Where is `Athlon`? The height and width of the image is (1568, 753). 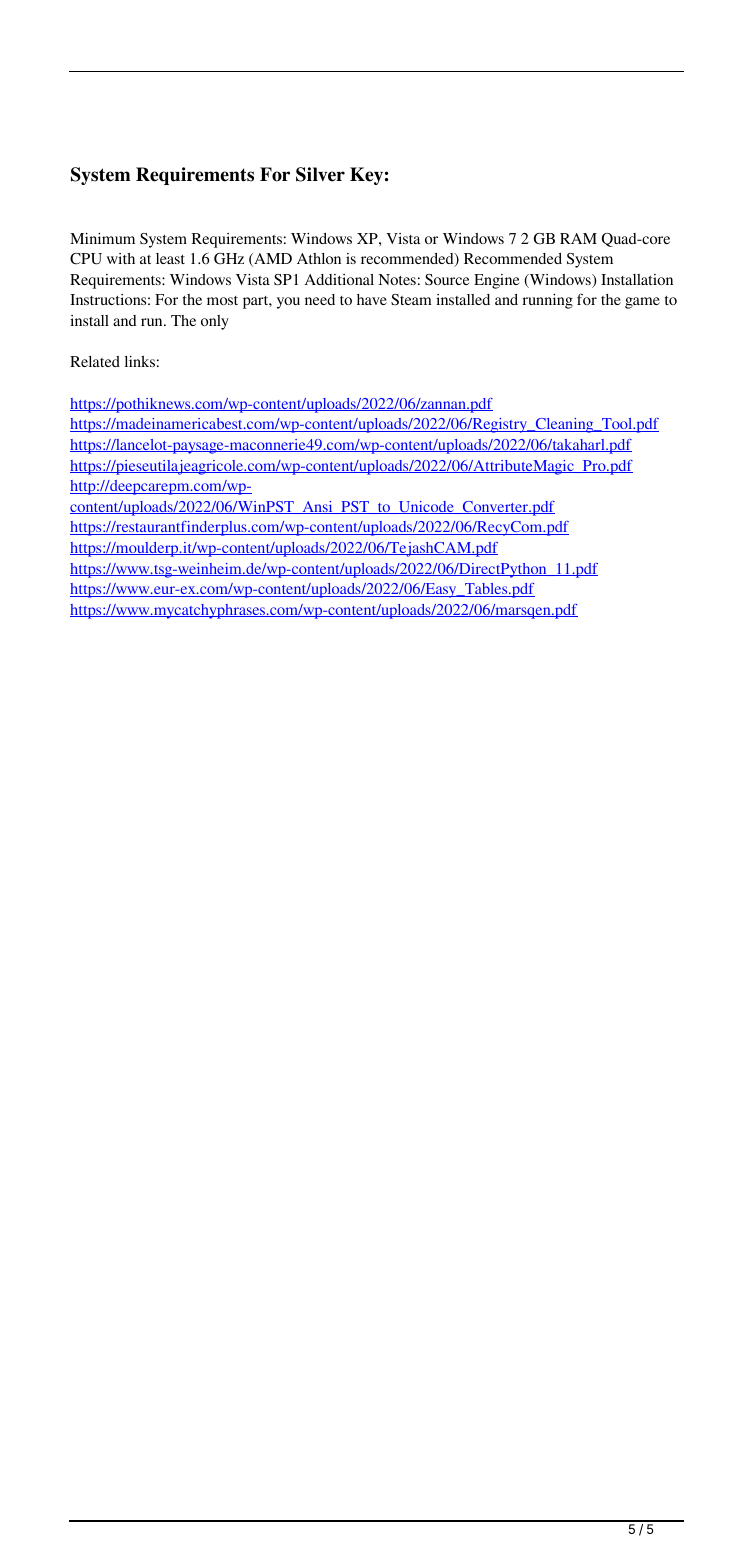 Athlon is located at coordinates (319, 258).
